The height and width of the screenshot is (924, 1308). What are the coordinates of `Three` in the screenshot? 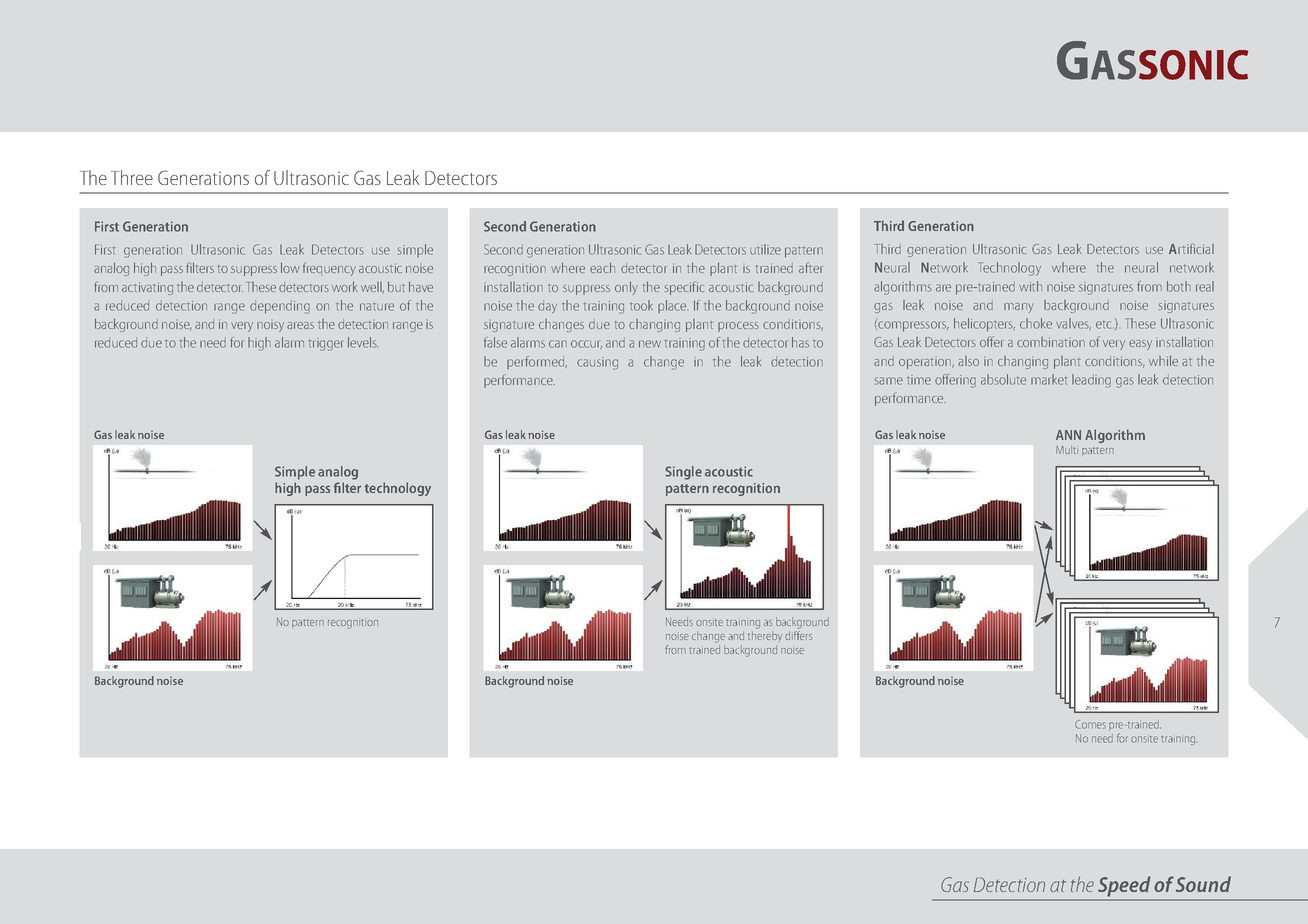 It's located at (132, 177).
